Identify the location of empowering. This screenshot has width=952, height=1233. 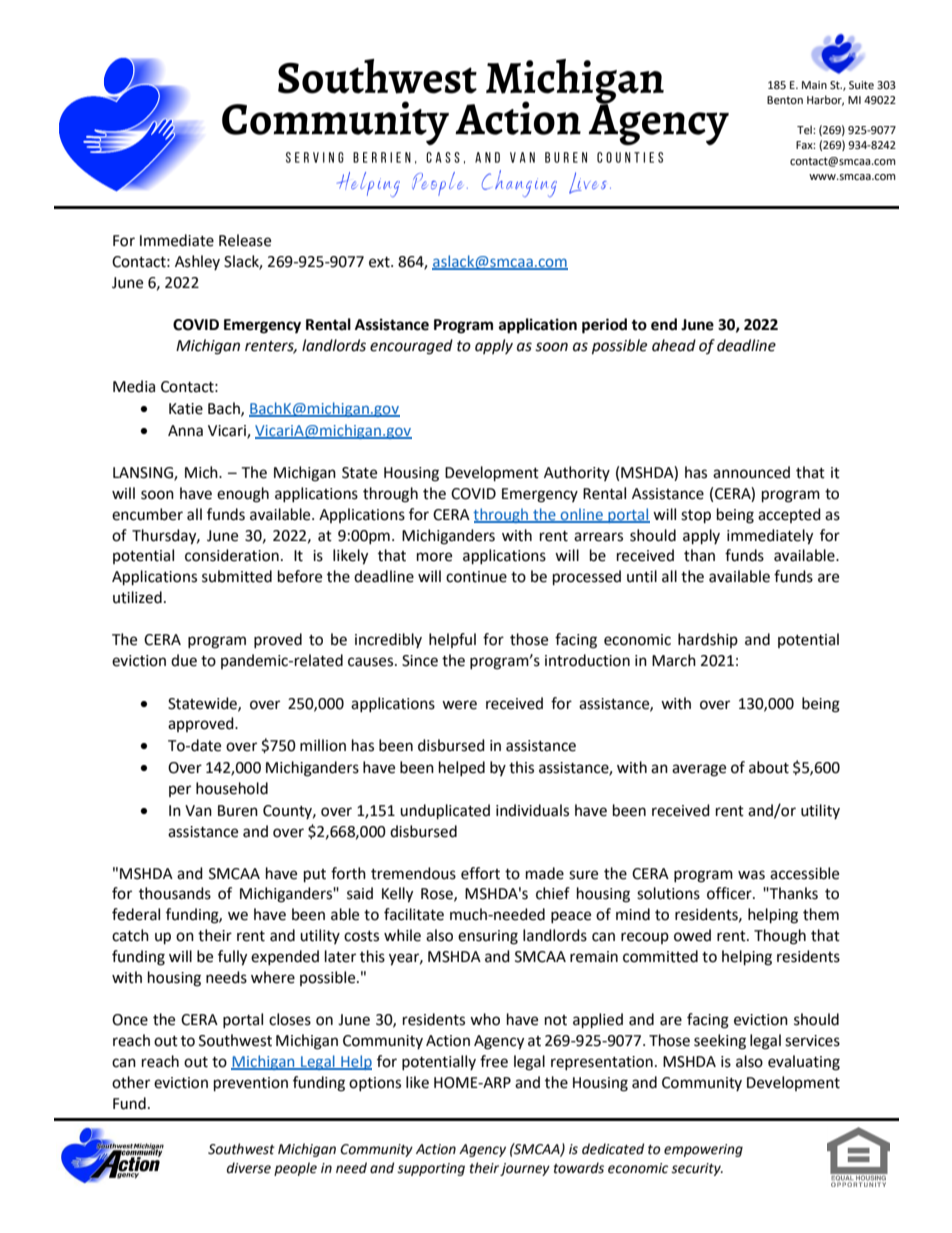
(703, 1150).
